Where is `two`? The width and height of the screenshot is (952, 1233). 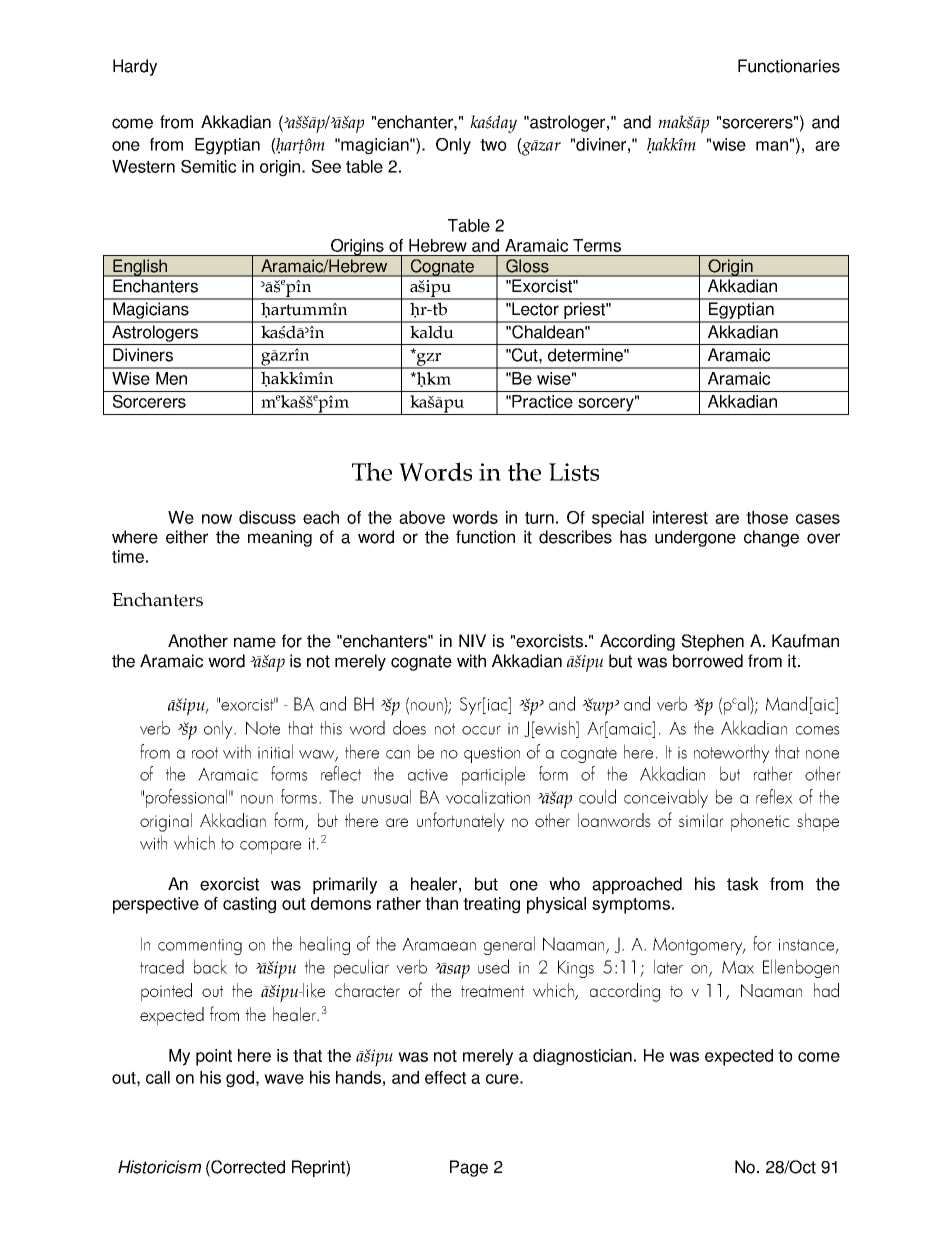 two is located at coordinates (493, 145).
